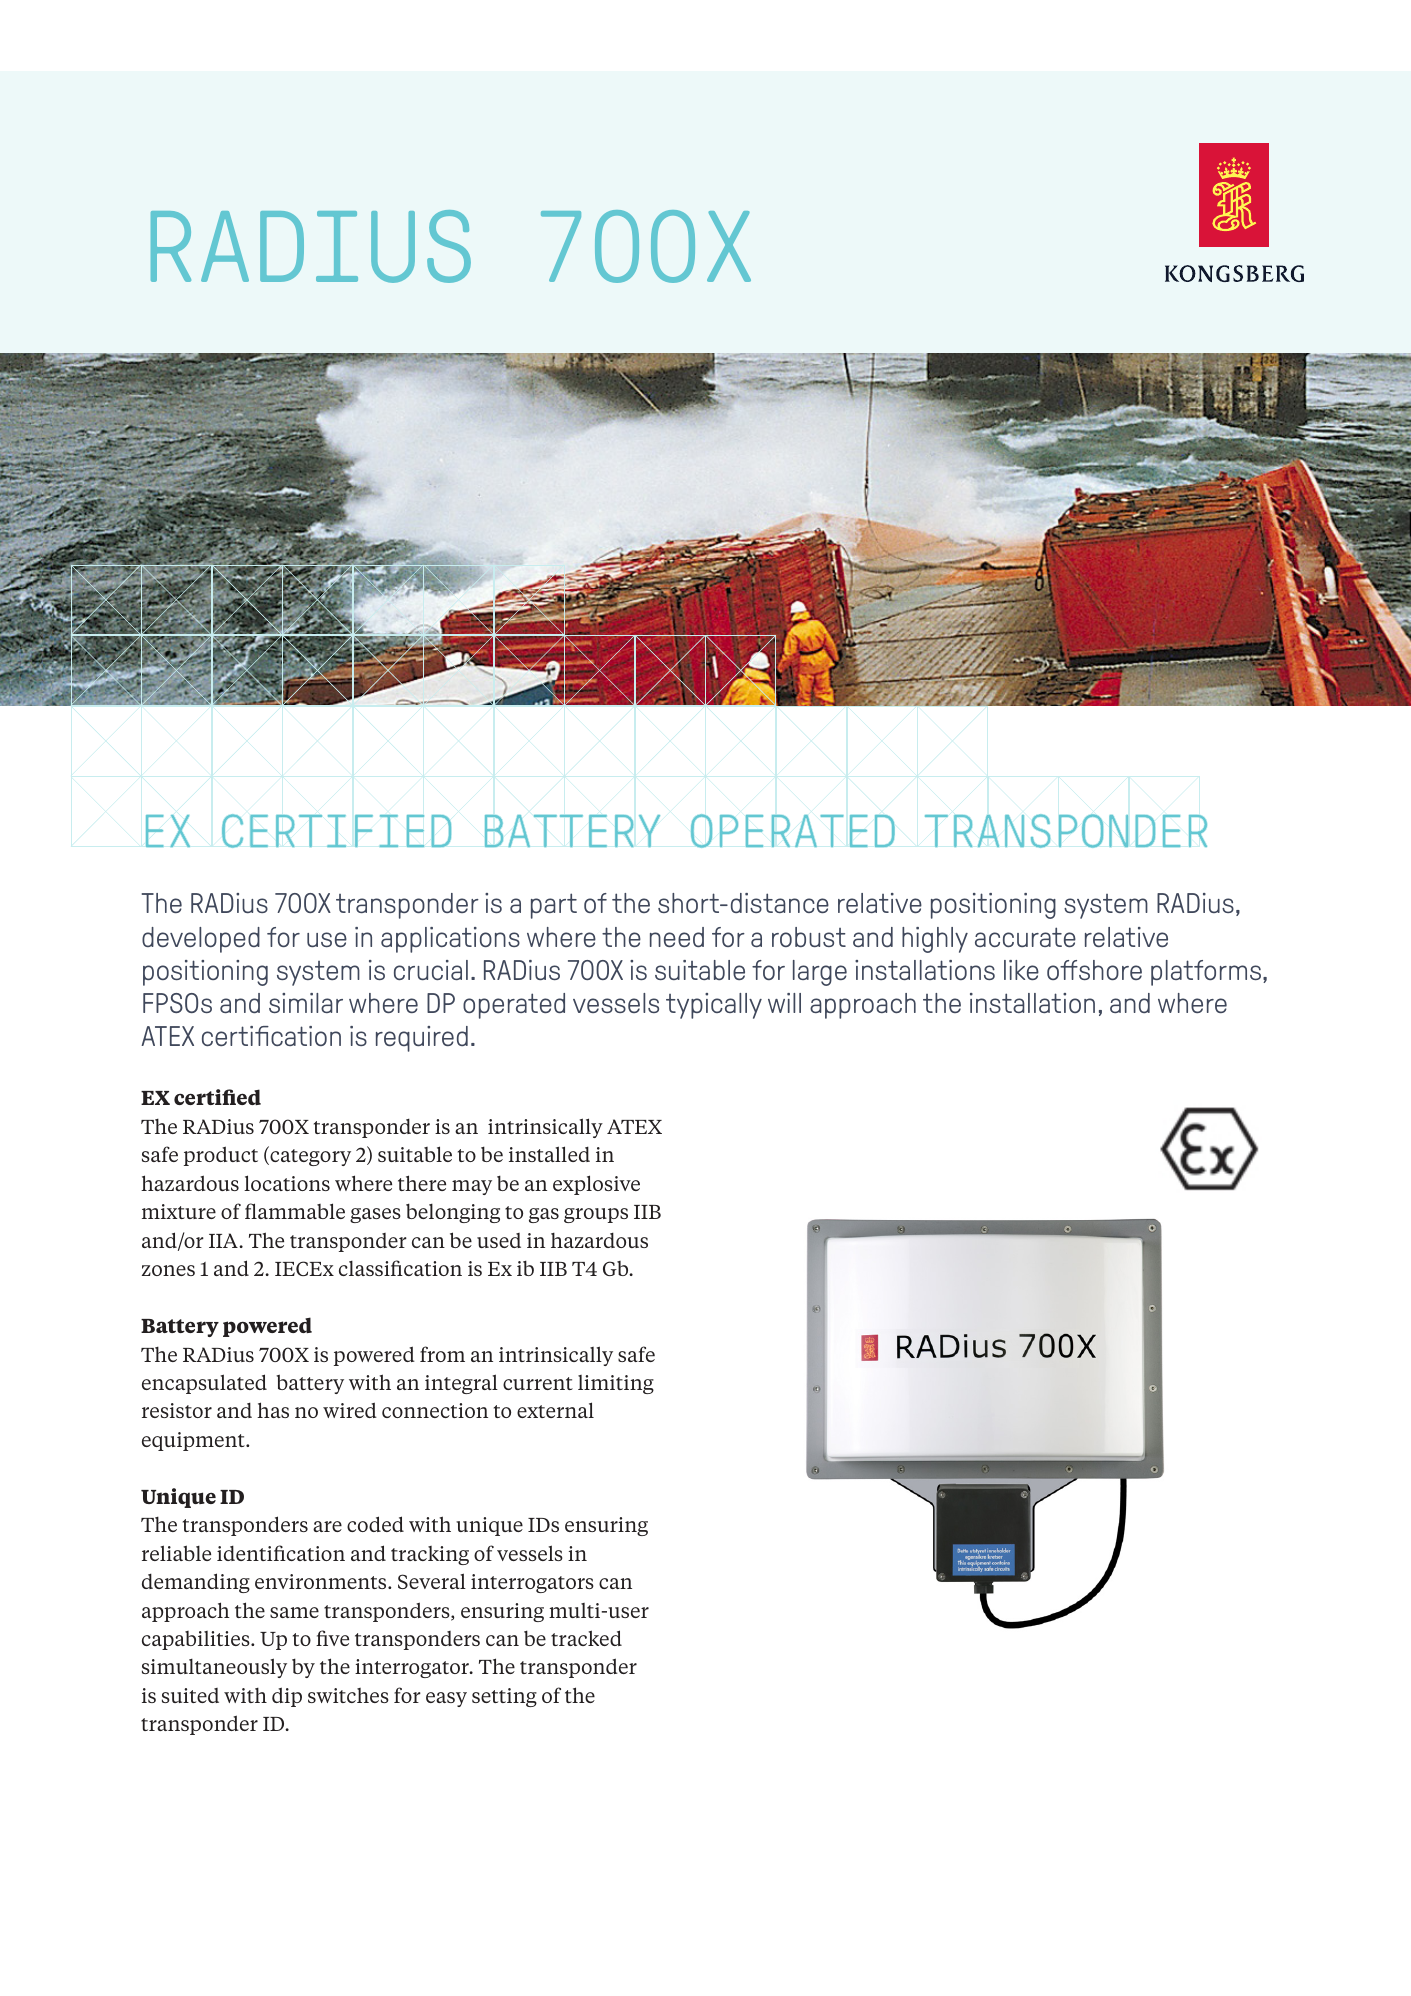 This screenshot has width=1411, height=1996. I want to click on limiting, so click(616, 1384).
